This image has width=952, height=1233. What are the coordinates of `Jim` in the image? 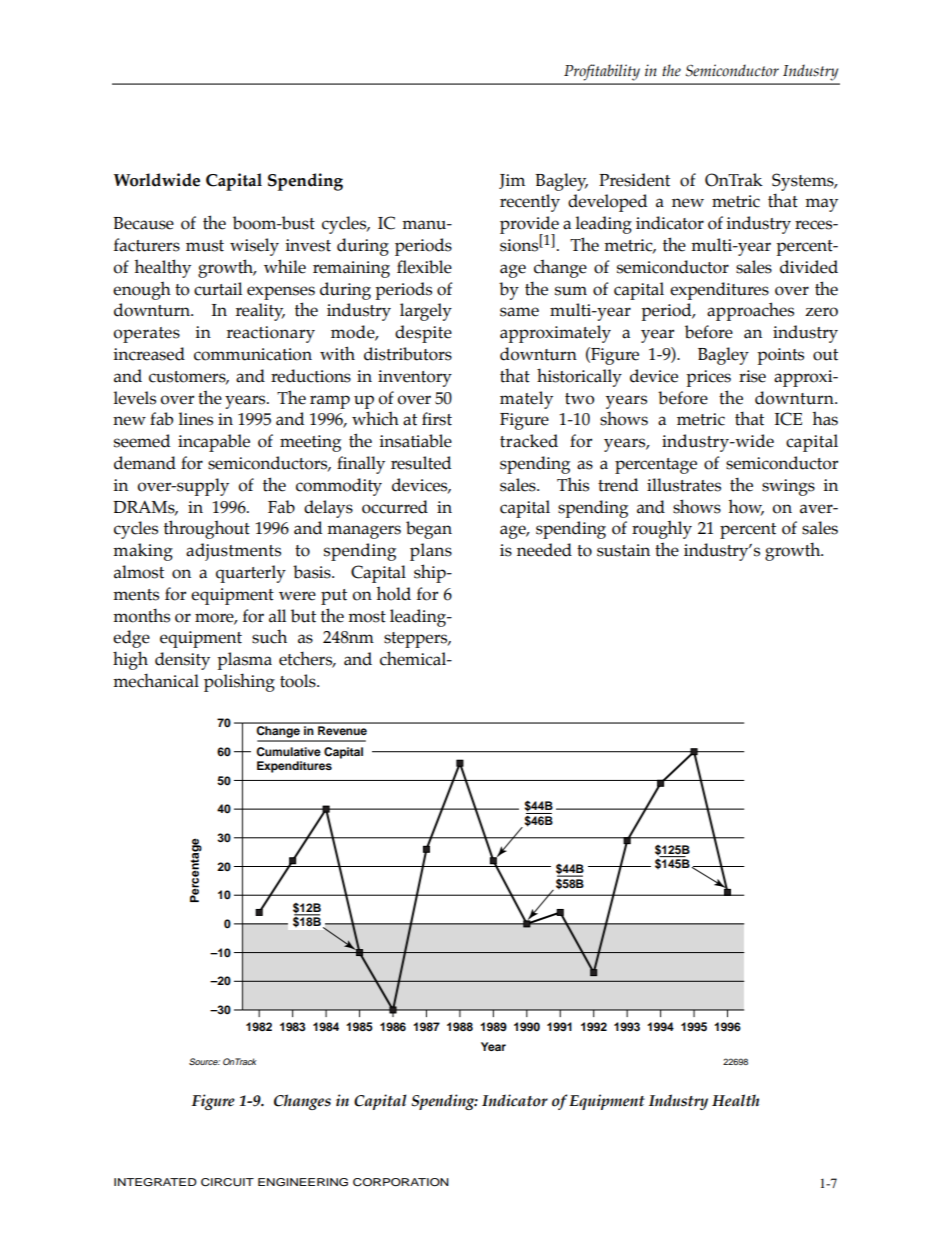 It's located at (512, 181).
